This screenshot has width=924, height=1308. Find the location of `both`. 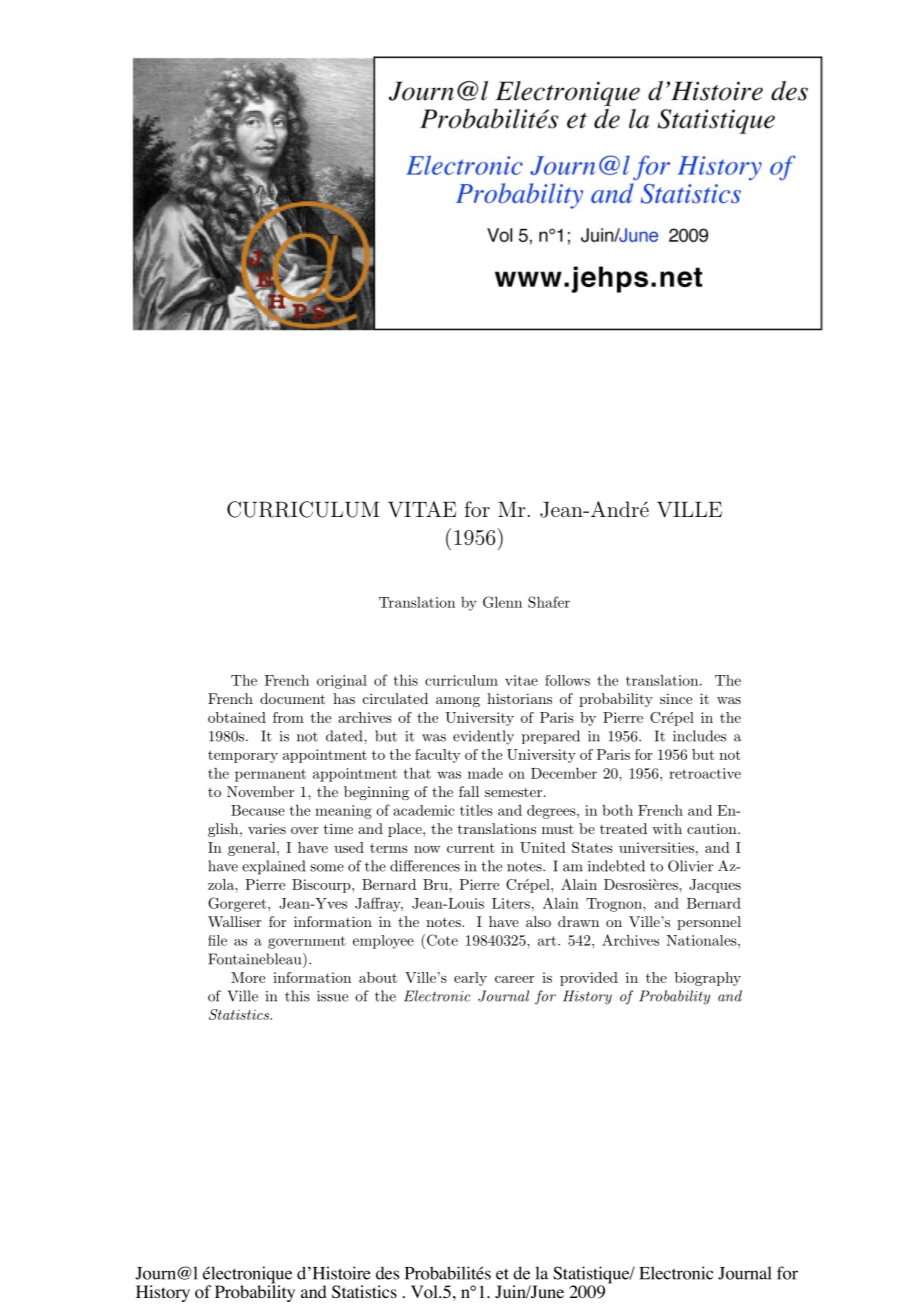

both is located at coordinates (617, 810).
